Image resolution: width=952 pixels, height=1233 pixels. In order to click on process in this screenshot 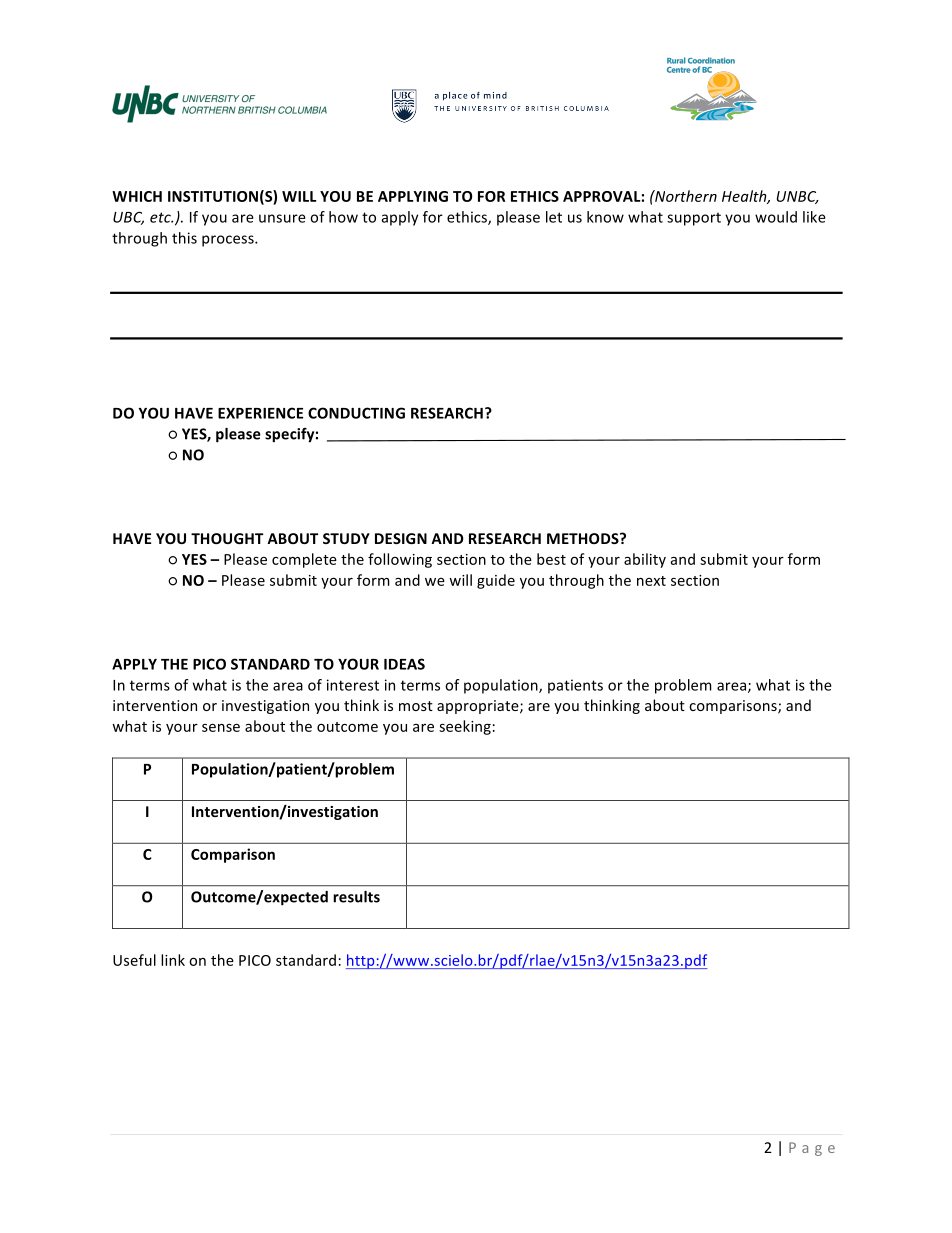, I will do `click(229, 241)`.
